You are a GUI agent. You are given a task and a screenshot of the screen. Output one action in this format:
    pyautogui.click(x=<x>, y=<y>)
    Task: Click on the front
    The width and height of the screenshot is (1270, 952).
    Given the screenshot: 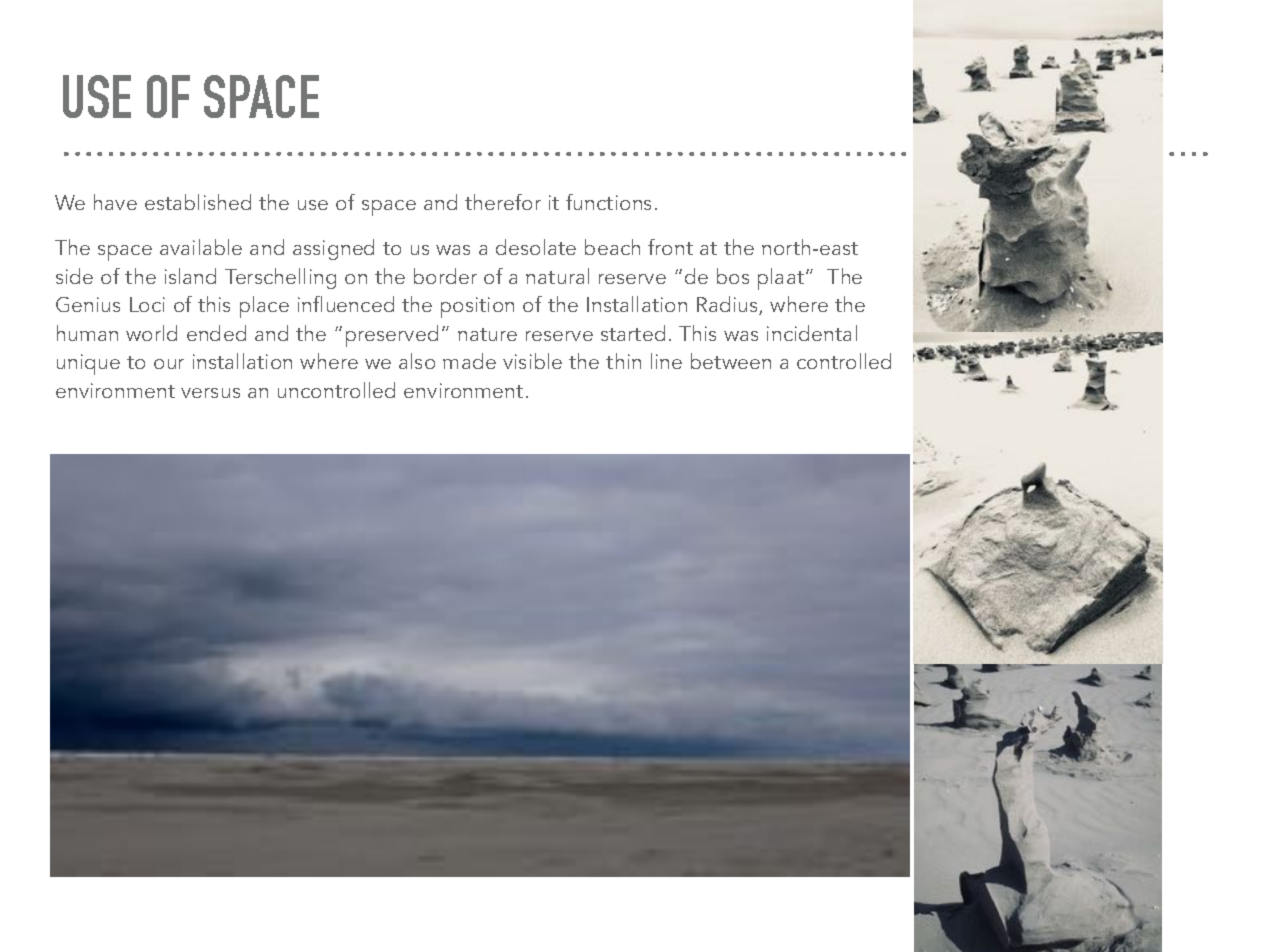 What is the action you would take?
    pyautogui.click(x=670, y=247)
